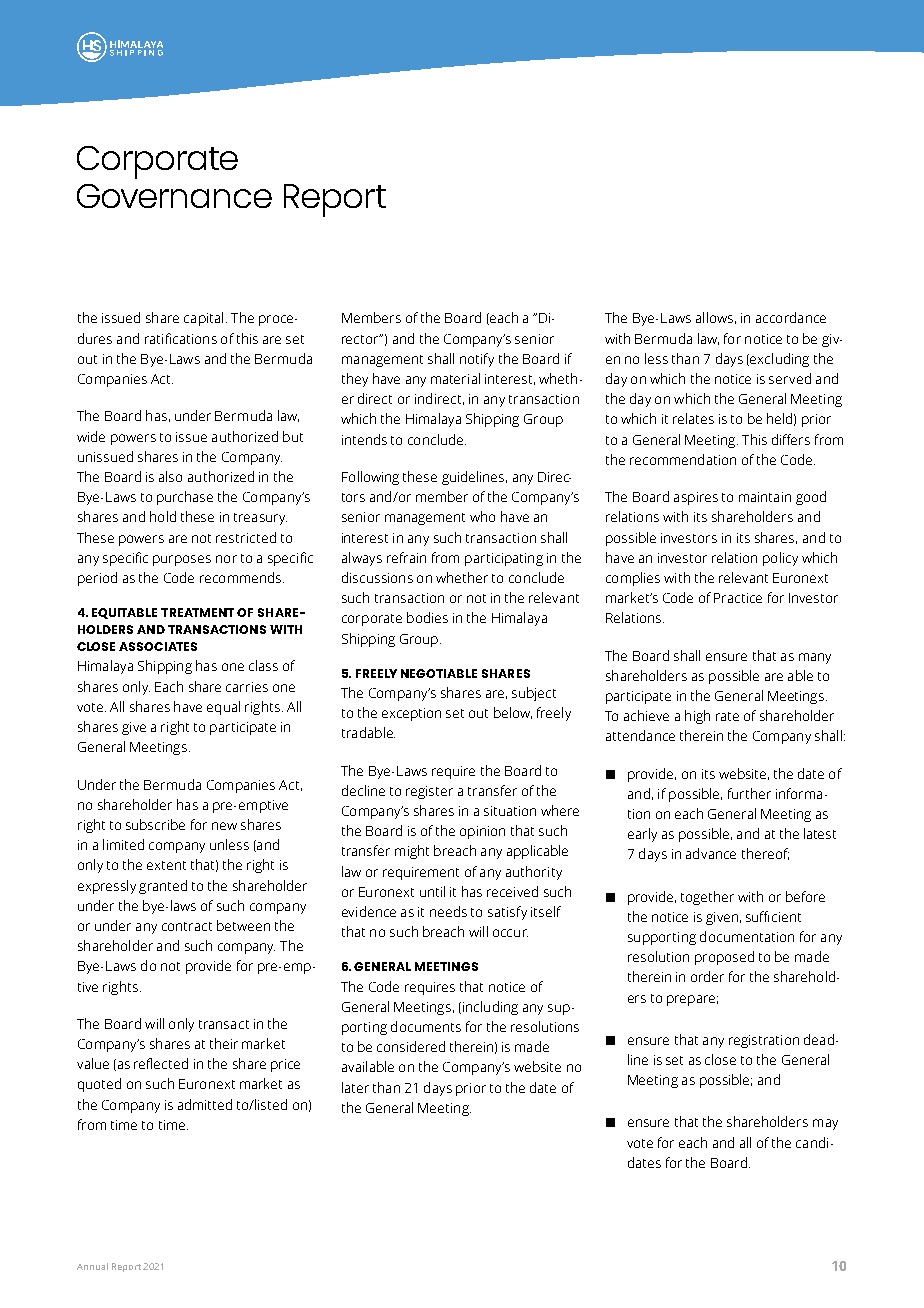 Image resolution: width=924 pixels, height=1308 pixels. What do you see at coordinates (765, 497) in the document?
I see `maintain` at bounding box center [765, 497].
